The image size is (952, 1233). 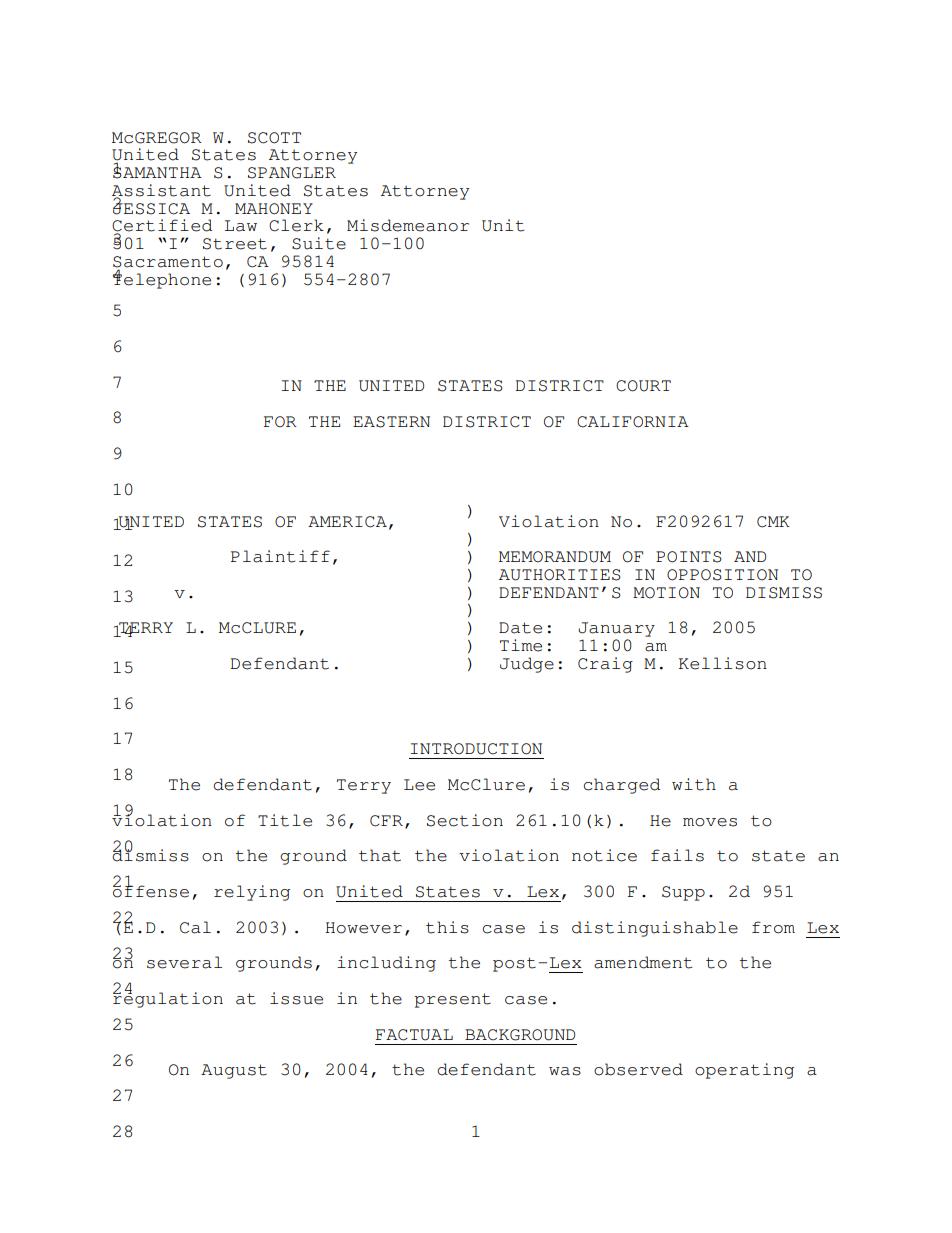 I want to click on SCOTT, so click(x=274, y=138).
